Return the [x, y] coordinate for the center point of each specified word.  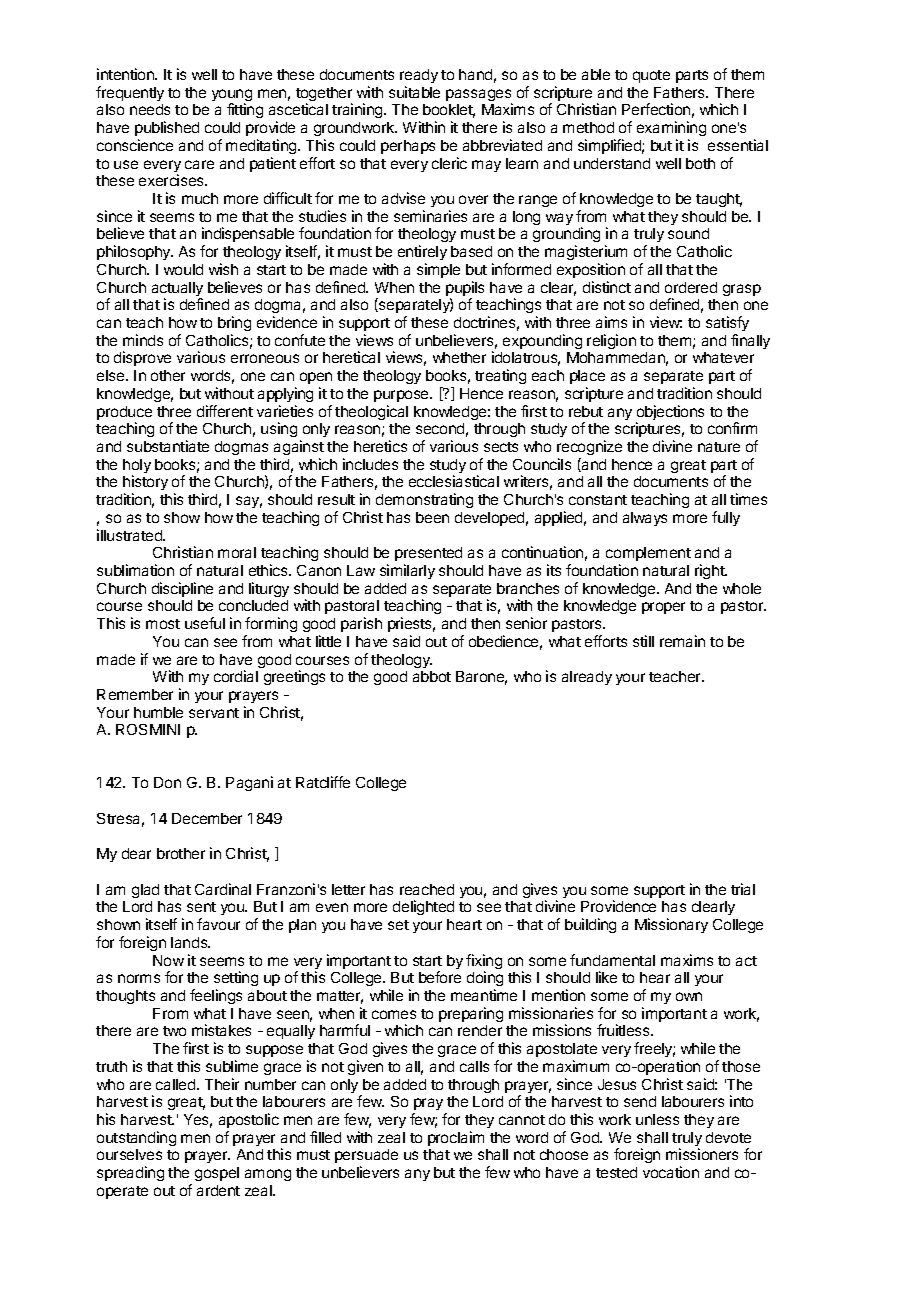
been [432, 517]
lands [190, 942]
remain [682, 641]
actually [177, 290]
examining [671, 130]
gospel [217, 1174]
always [645, 519]
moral [237, 552]
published [167, 128]
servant [214, 713]
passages [479, 96]
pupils [465, 290]
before [440, 977]
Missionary [671, 925]
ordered [691, 287]
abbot [432, 676]
